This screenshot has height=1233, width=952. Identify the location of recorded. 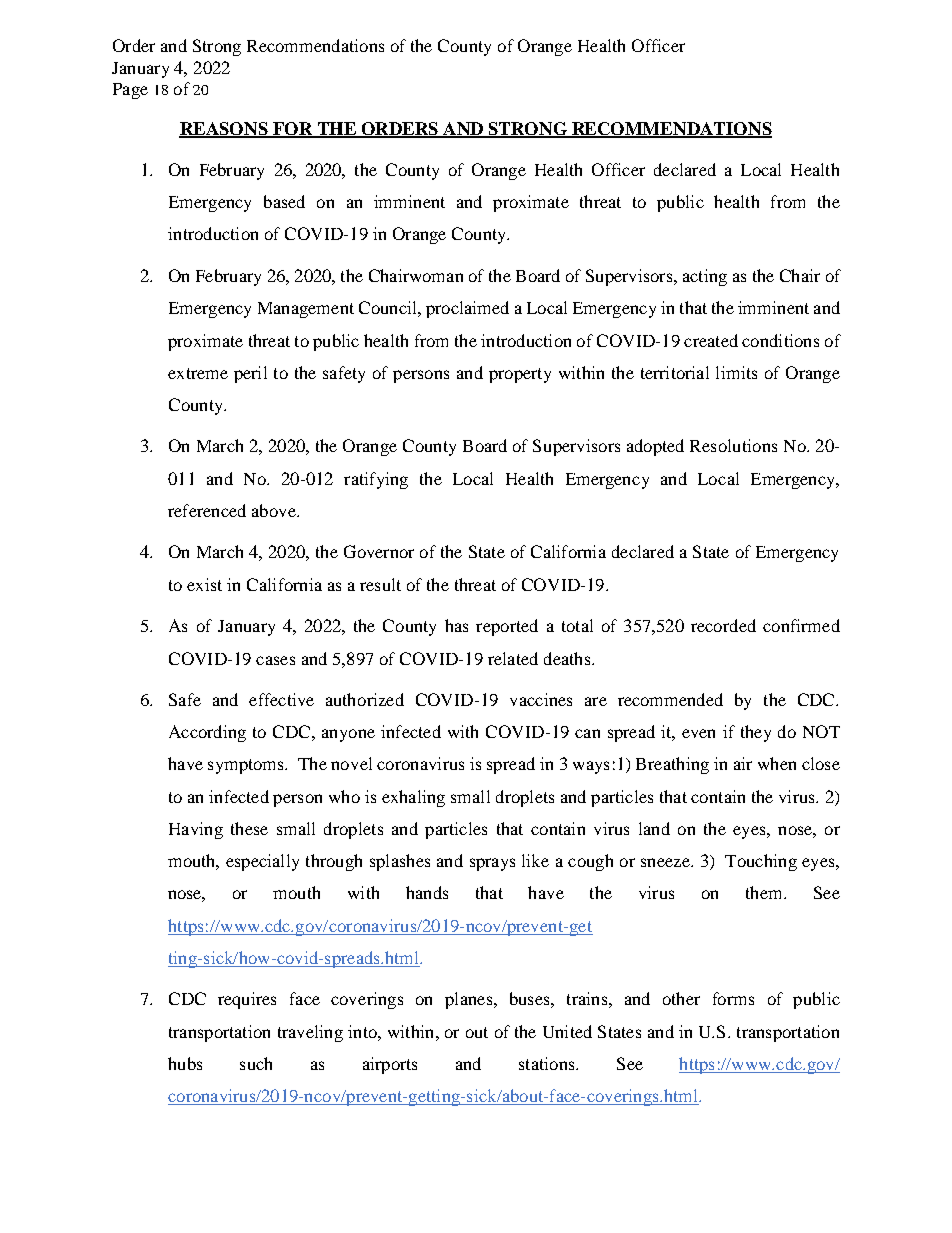
(723, 625).
